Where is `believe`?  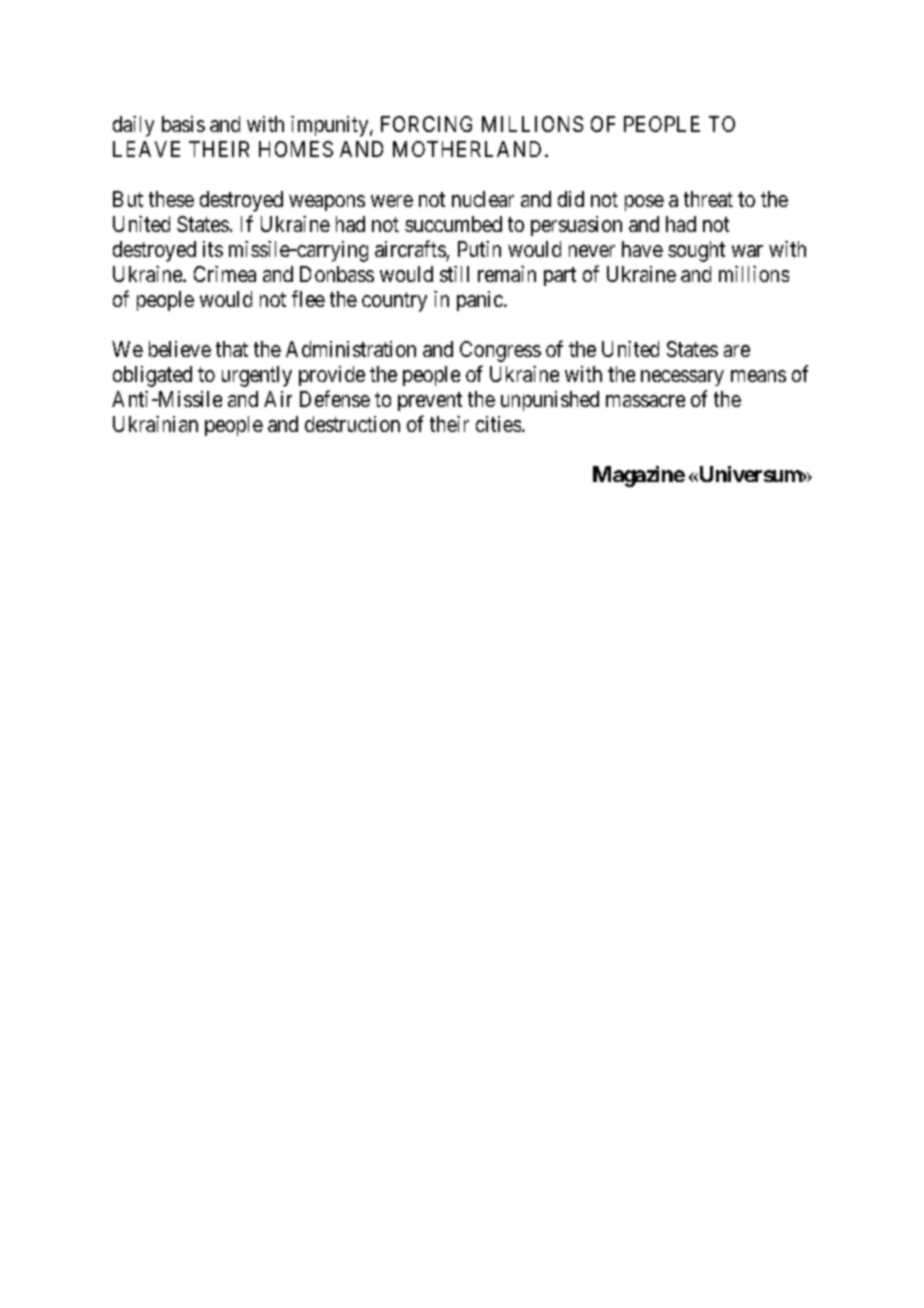 believe is located at coordinates (180, 349).
